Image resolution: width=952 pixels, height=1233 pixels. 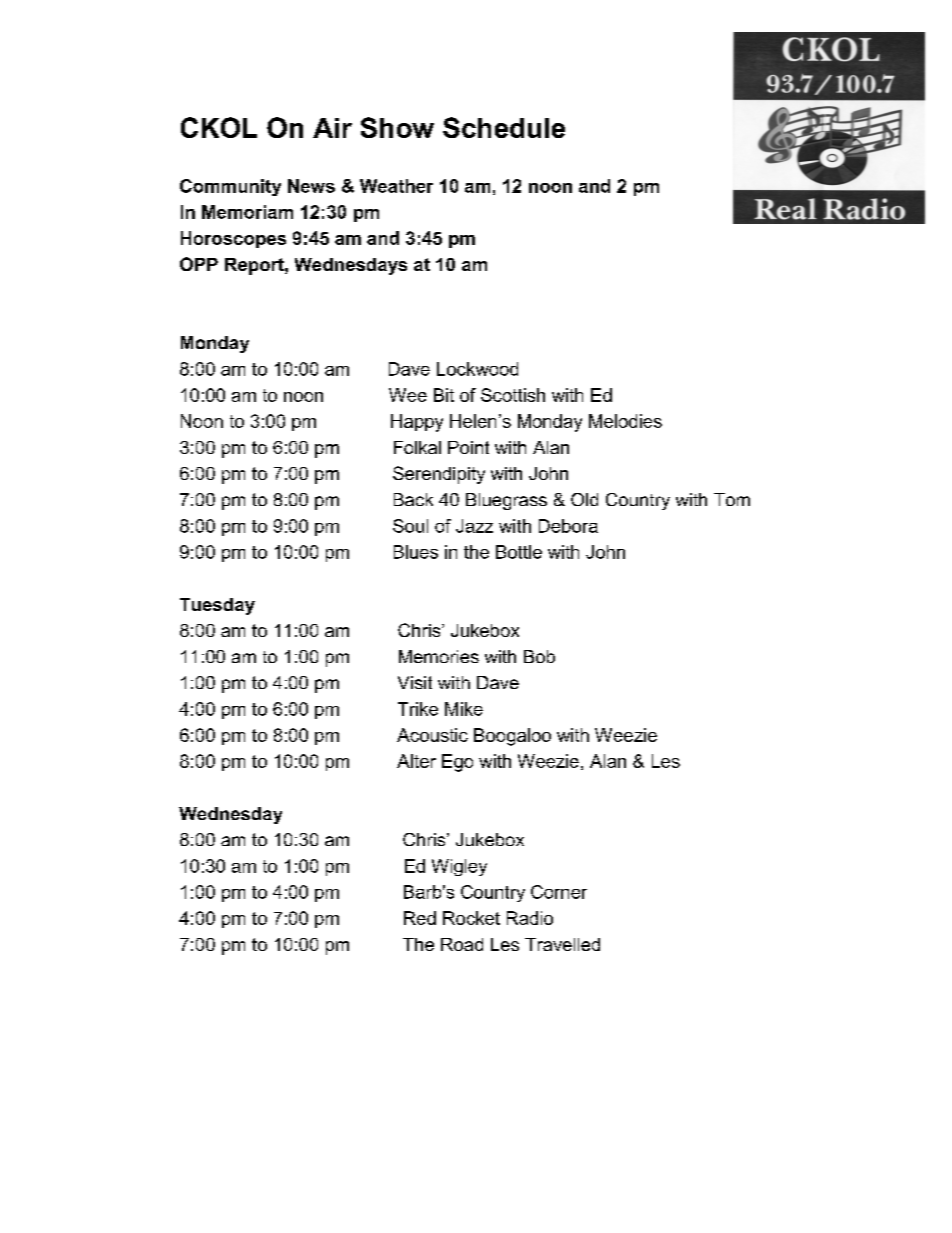 What do you see at coordinates (462, 944) in the document?
I see `Road` at bounding box center [462, 944].
